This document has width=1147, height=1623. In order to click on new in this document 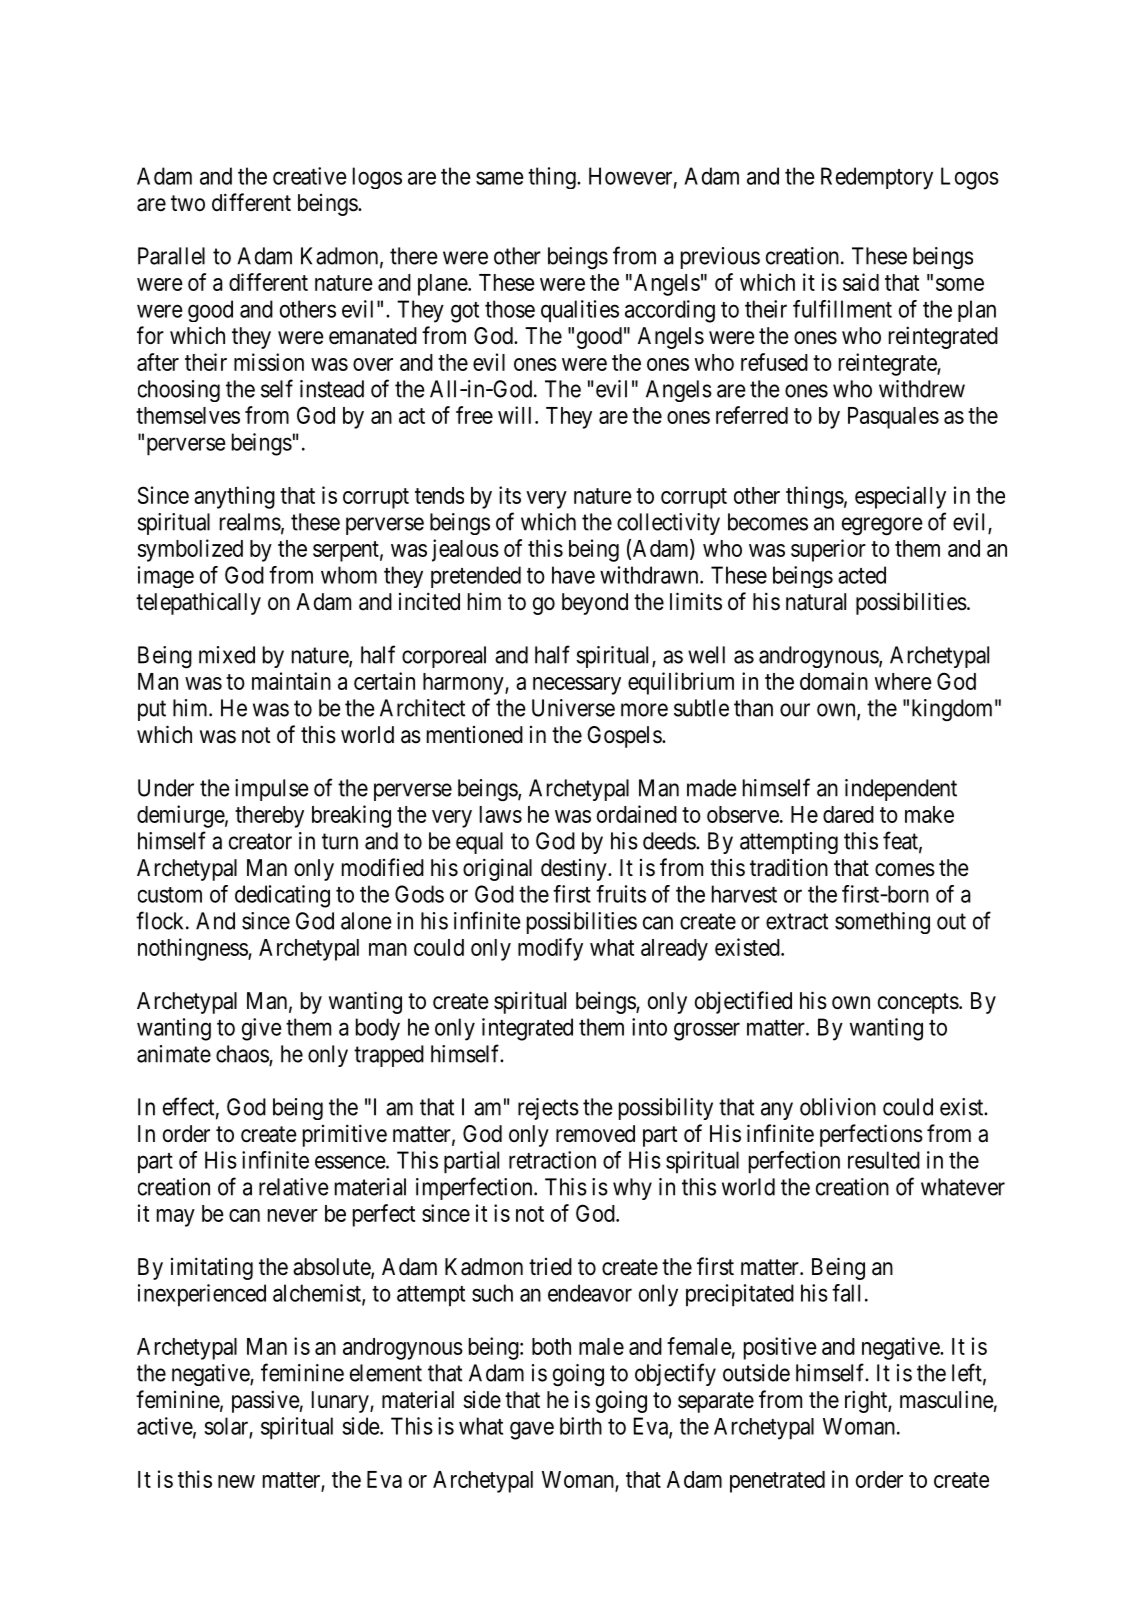, I will do `click(236, 1481)`.
